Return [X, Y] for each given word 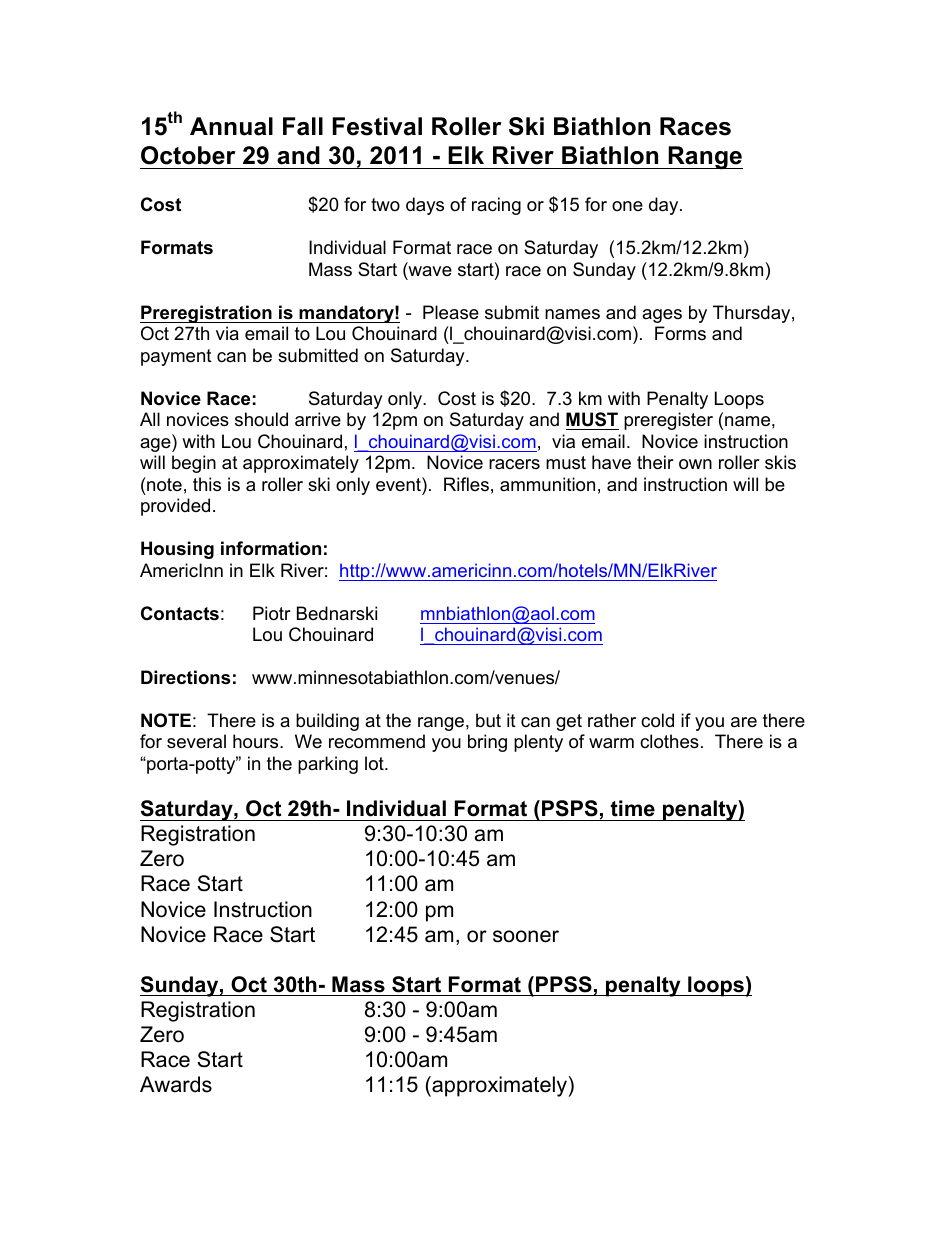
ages [662, 316]
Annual [231, 126]
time [633, 808]
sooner [526, 936]
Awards [176, 1084]
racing [496, 206]
